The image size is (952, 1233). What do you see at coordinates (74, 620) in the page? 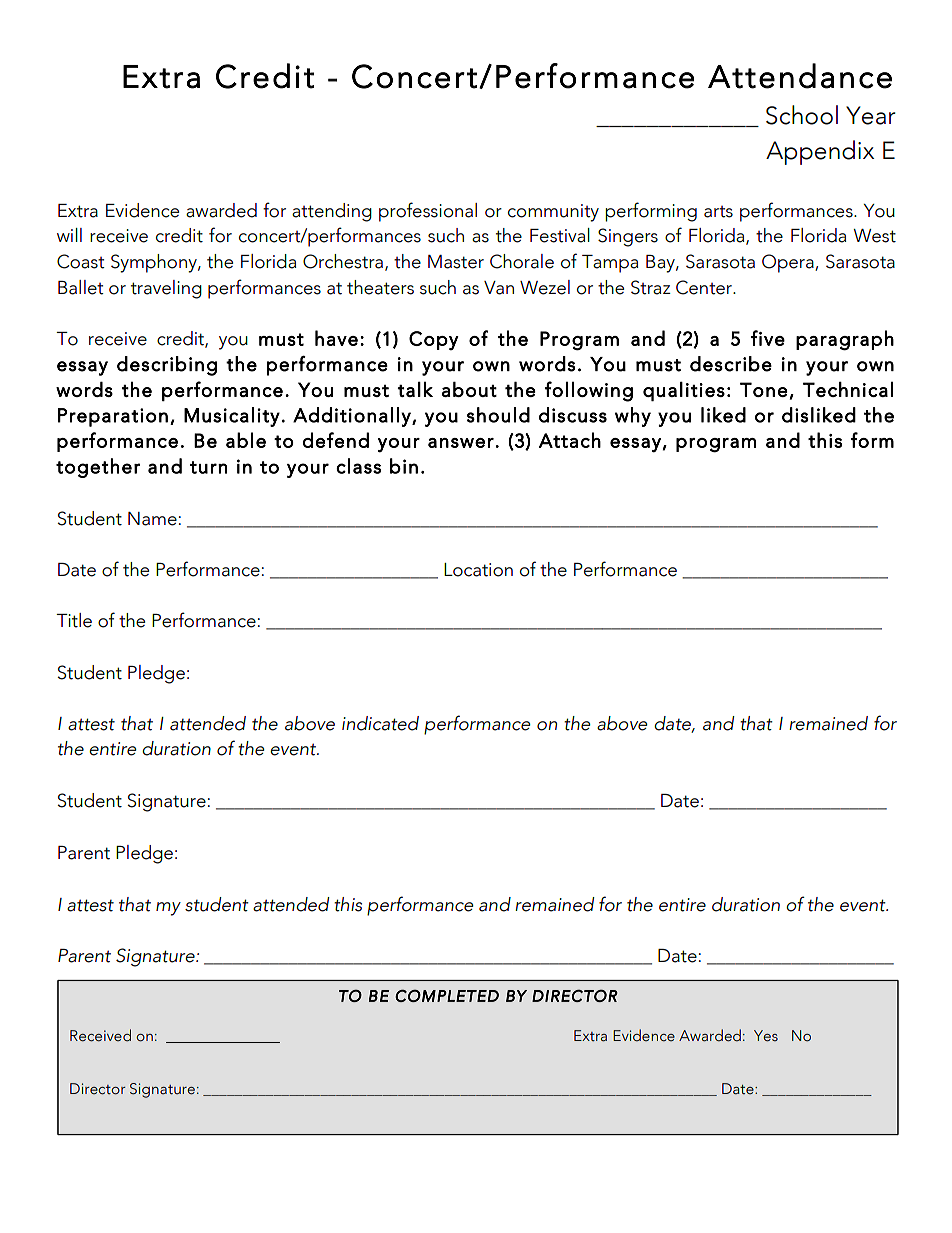
I see `Title` at bounding box center [74, 620].
